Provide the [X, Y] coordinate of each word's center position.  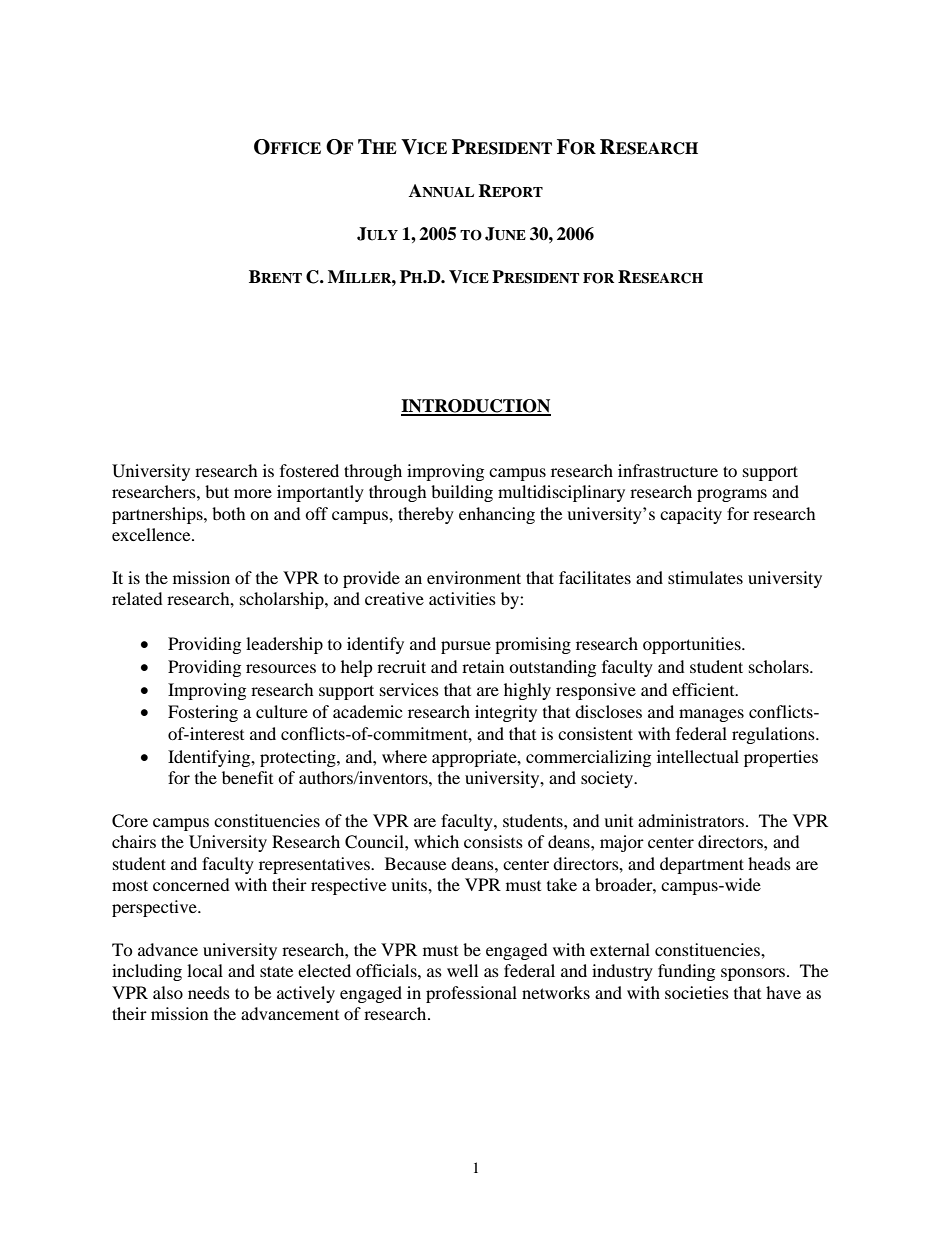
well [462, 970]
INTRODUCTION [476, 407]
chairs [134, 841]
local [205, 970]
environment [474, 577]
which [436, 841]
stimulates [705, 577]
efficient [704, 689]
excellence [152, 534]
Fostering [203, 713]
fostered [309, 470]
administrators [691, 820]
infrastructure [668, 470]
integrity [506, 713]
